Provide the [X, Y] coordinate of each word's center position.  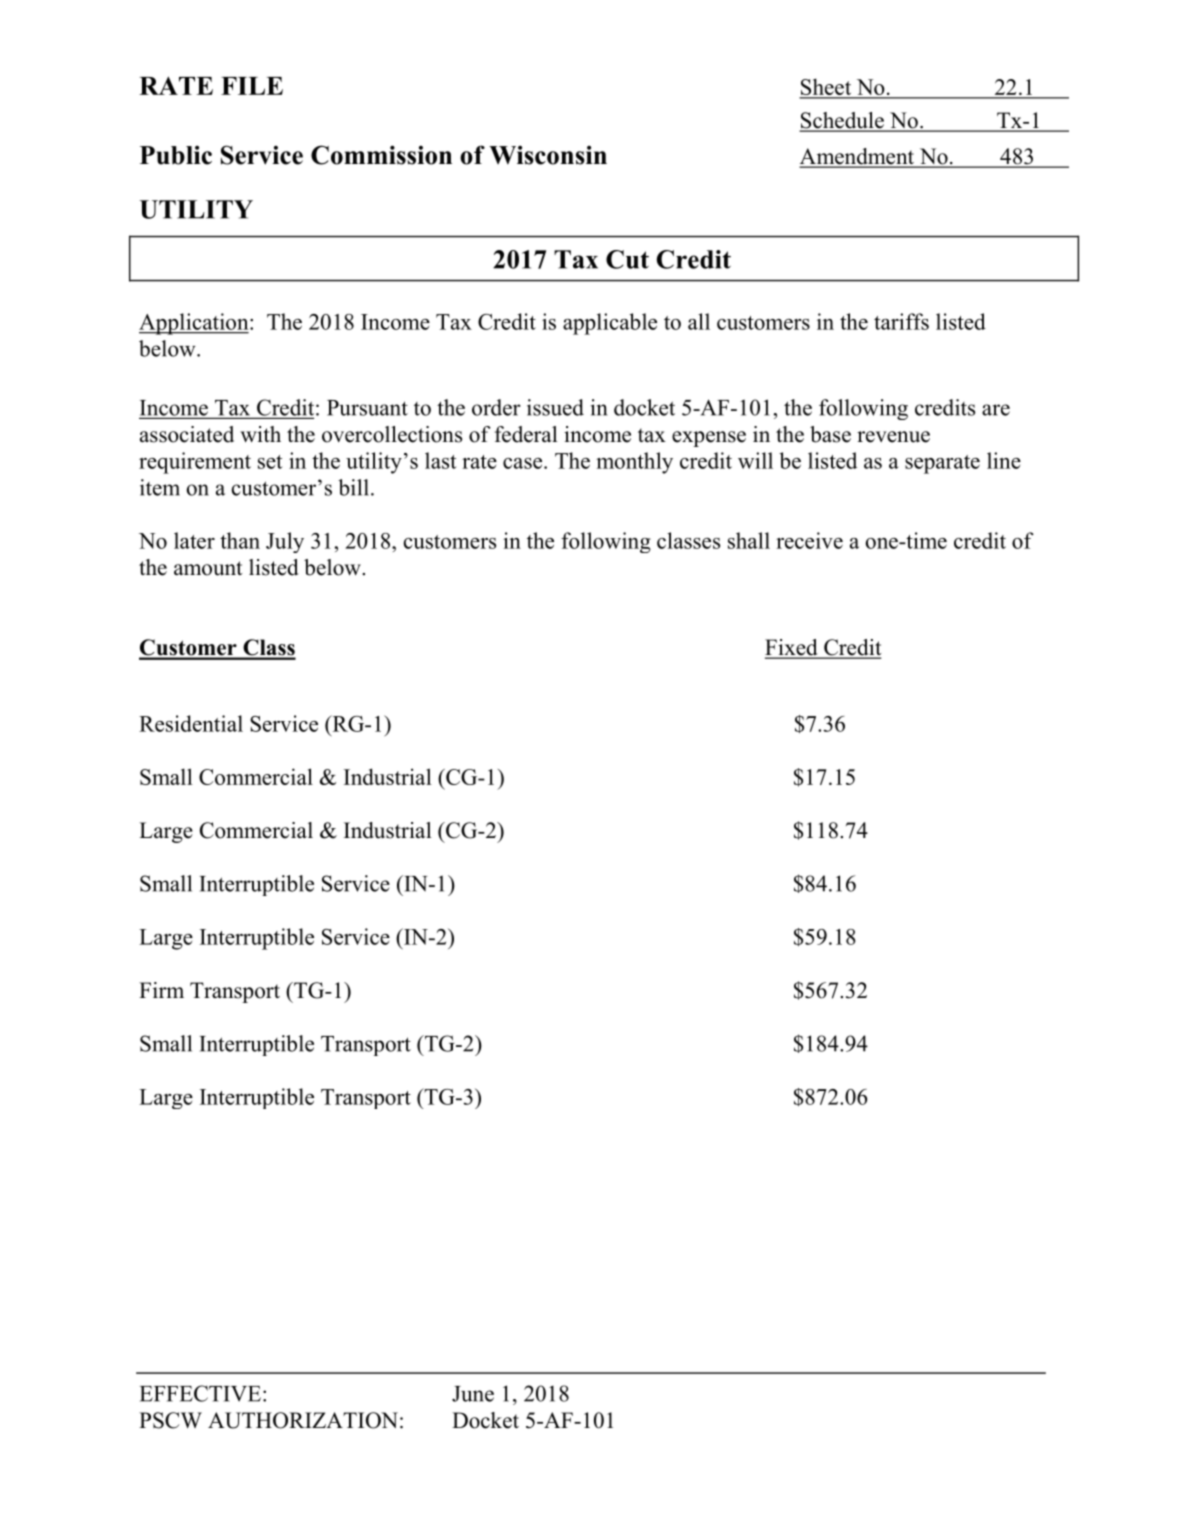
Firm [161, 990]
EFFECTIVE [200, 1393]
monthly [634, 463]
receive [809, 540]
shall [749, 540]
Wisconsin [548, 155]
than [240, 540]
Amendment [858, 157]
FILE [252, 86]
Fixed [792, 648]
